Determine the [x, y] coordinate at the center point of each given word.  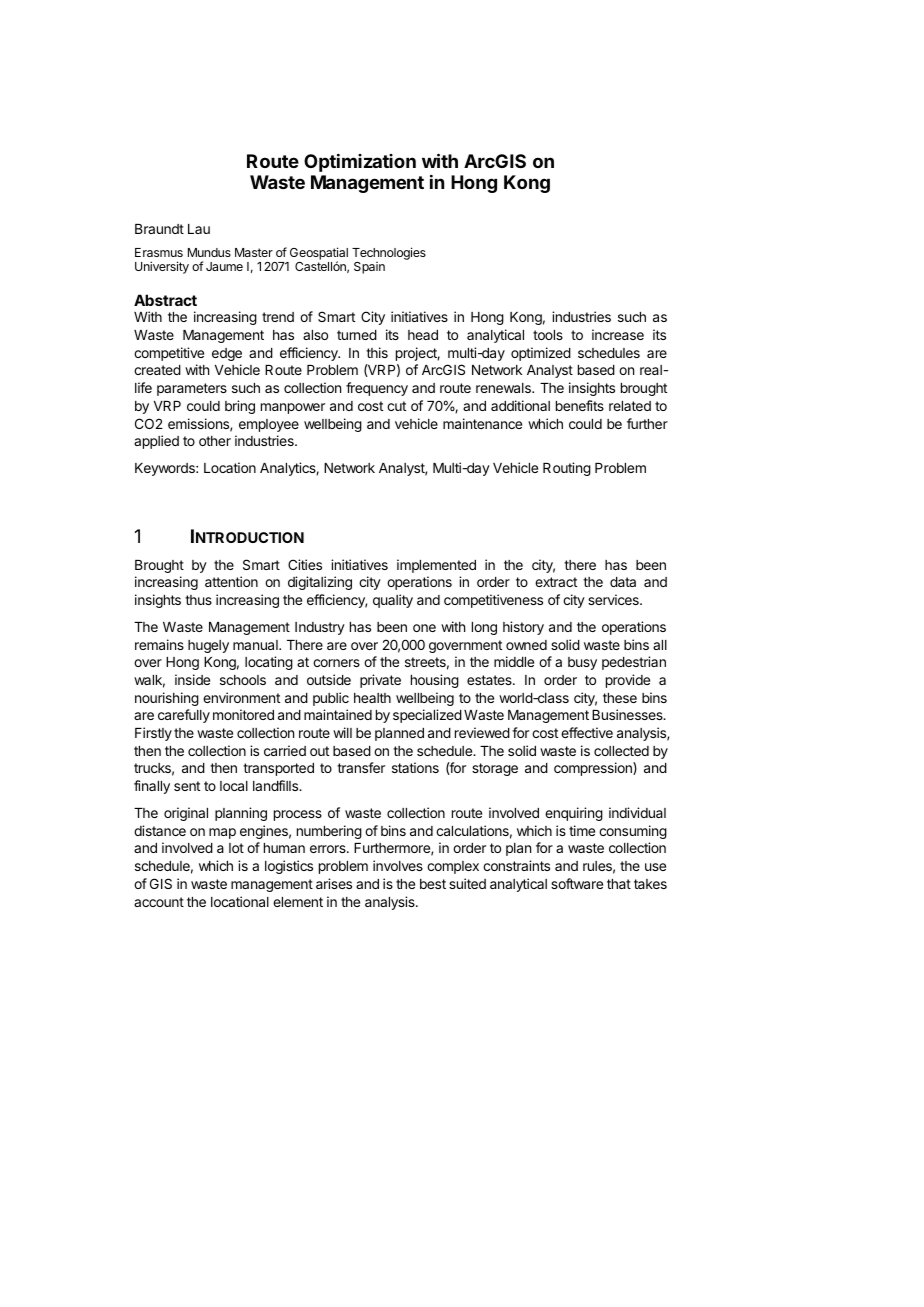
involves [398, 865]
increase [618, 334]
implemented [436, 566]
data [623, 582]
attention [231, 581]
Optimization [360, 163]
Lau [199, 229]
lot [236, 848]
